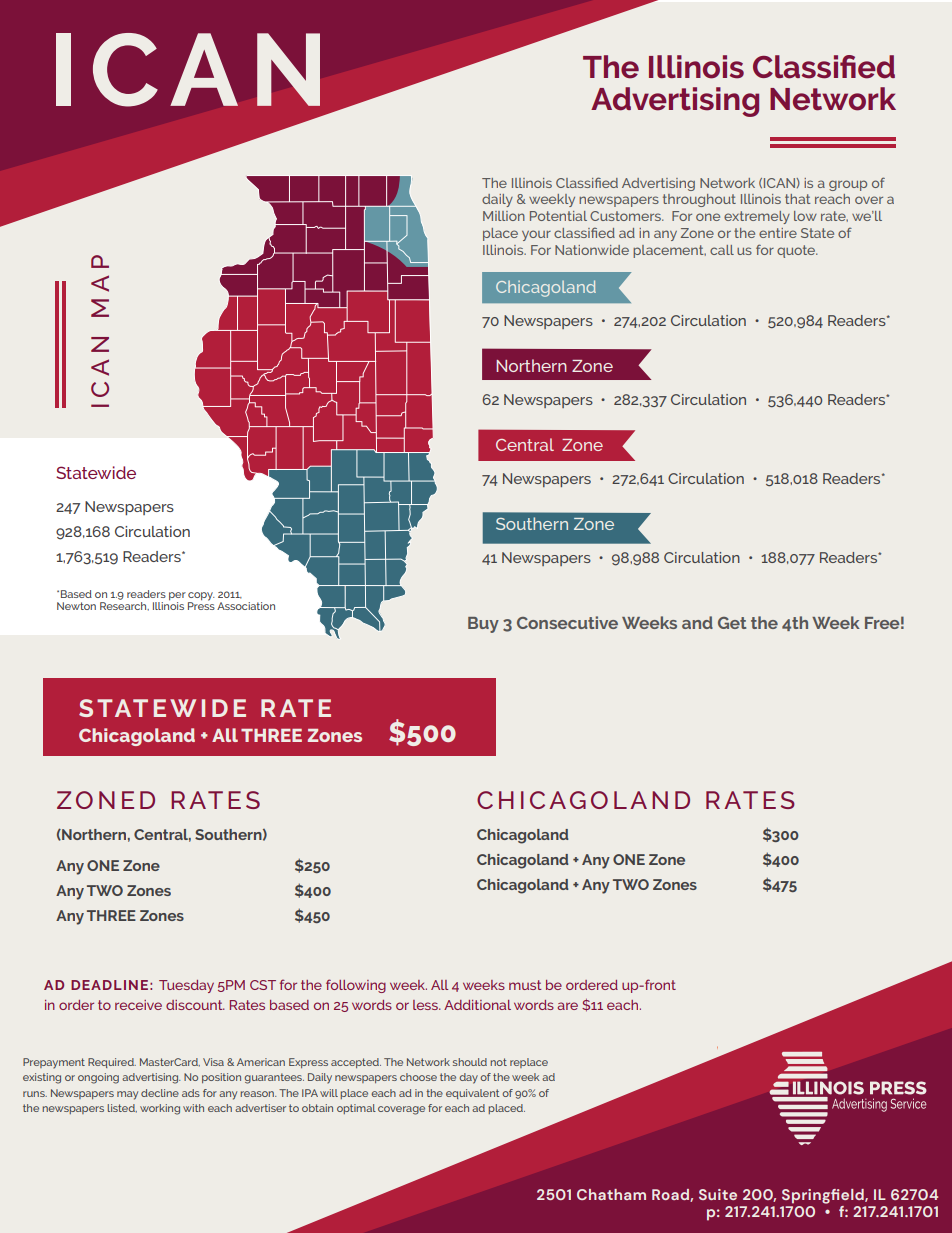 This screenshot has height=1233, width=952. What do you see at coordinates (567, 1006) in the screenshot?
I see `are` at bounding box center [567, 1006].
